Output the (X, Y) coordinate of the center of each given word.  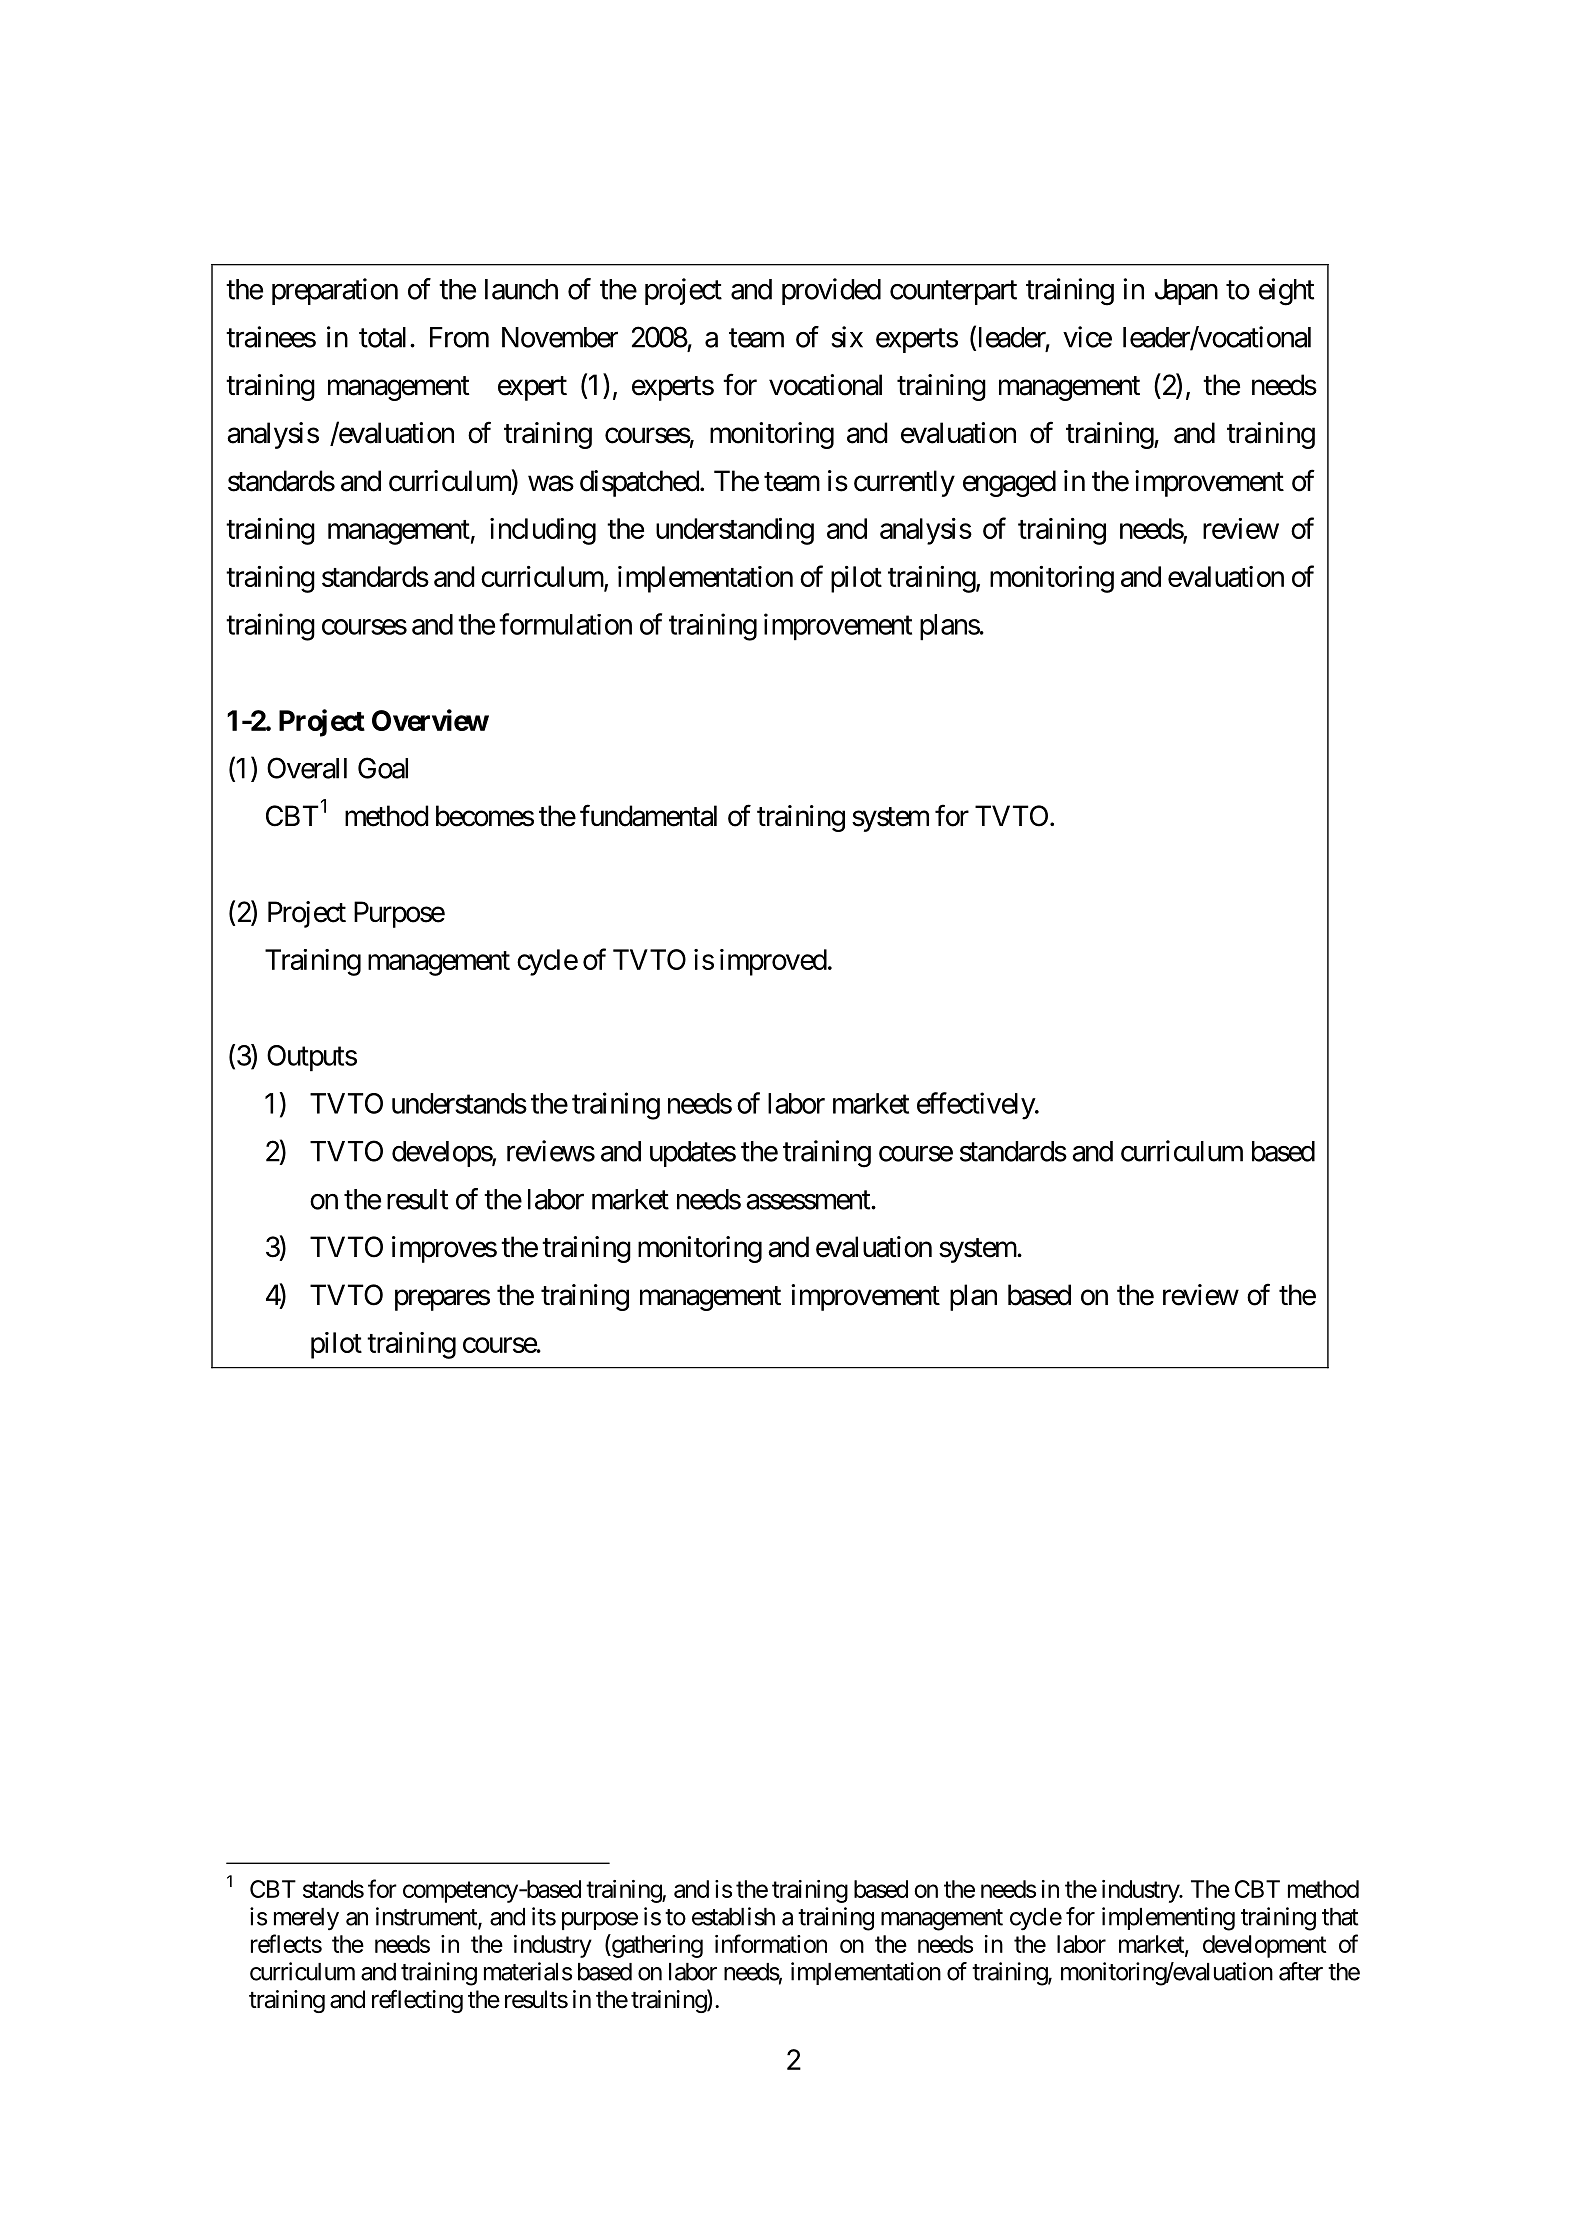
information (771, 1943)
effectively (976, 1106)
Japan (1186, 292)
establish (733, 1916)
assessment (809, 1200)
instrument (427, 1917)
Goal (383, 768)
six (847, 337)
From (459, 337)
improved (773, 962)
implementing (1168, 1919)
